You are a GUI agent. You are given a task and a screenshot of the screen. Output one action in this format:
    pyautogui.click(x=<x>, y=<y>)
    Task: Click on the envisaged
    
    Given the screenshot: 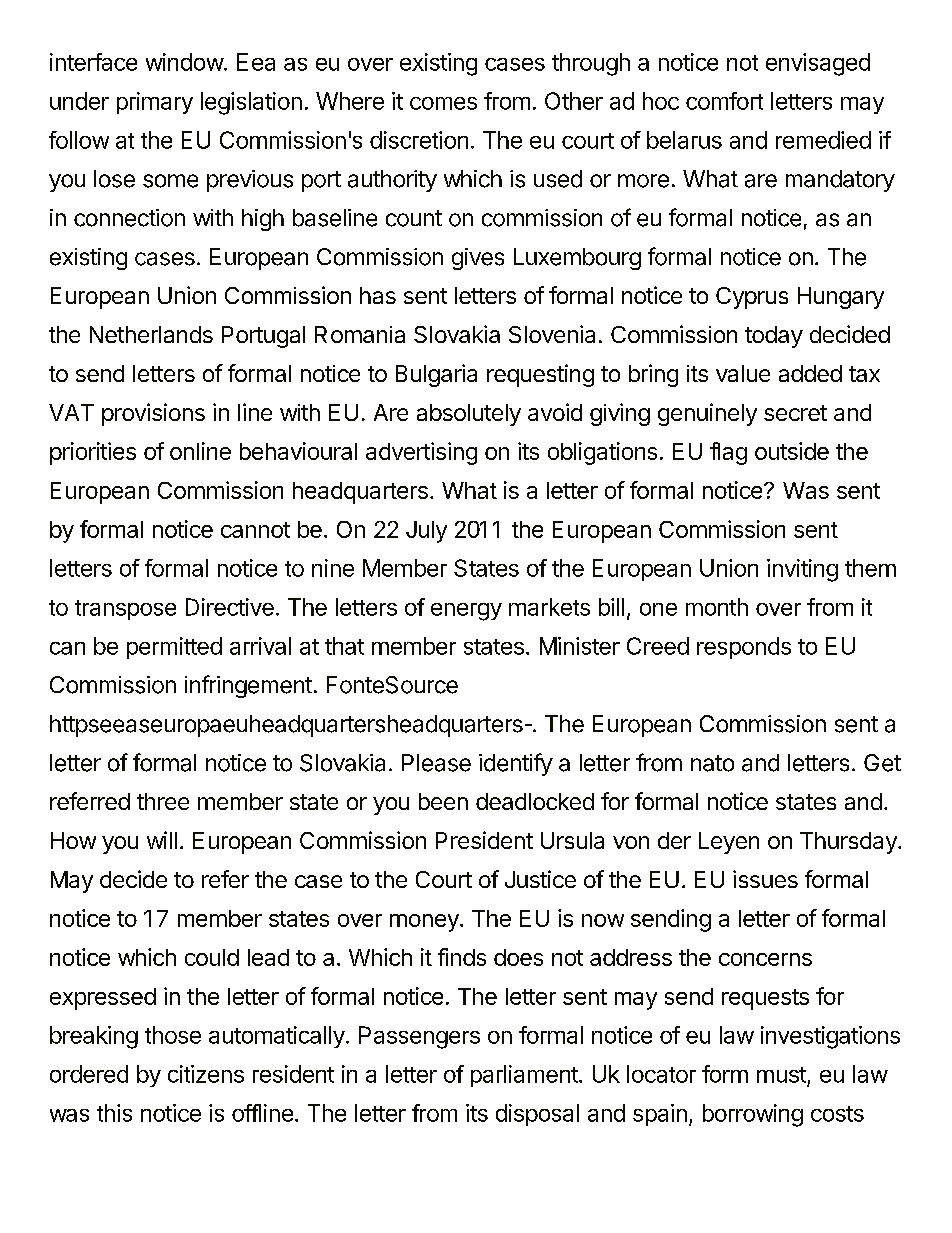 What is the action you would take?
    pyautogui.click(x=818, y=64)
